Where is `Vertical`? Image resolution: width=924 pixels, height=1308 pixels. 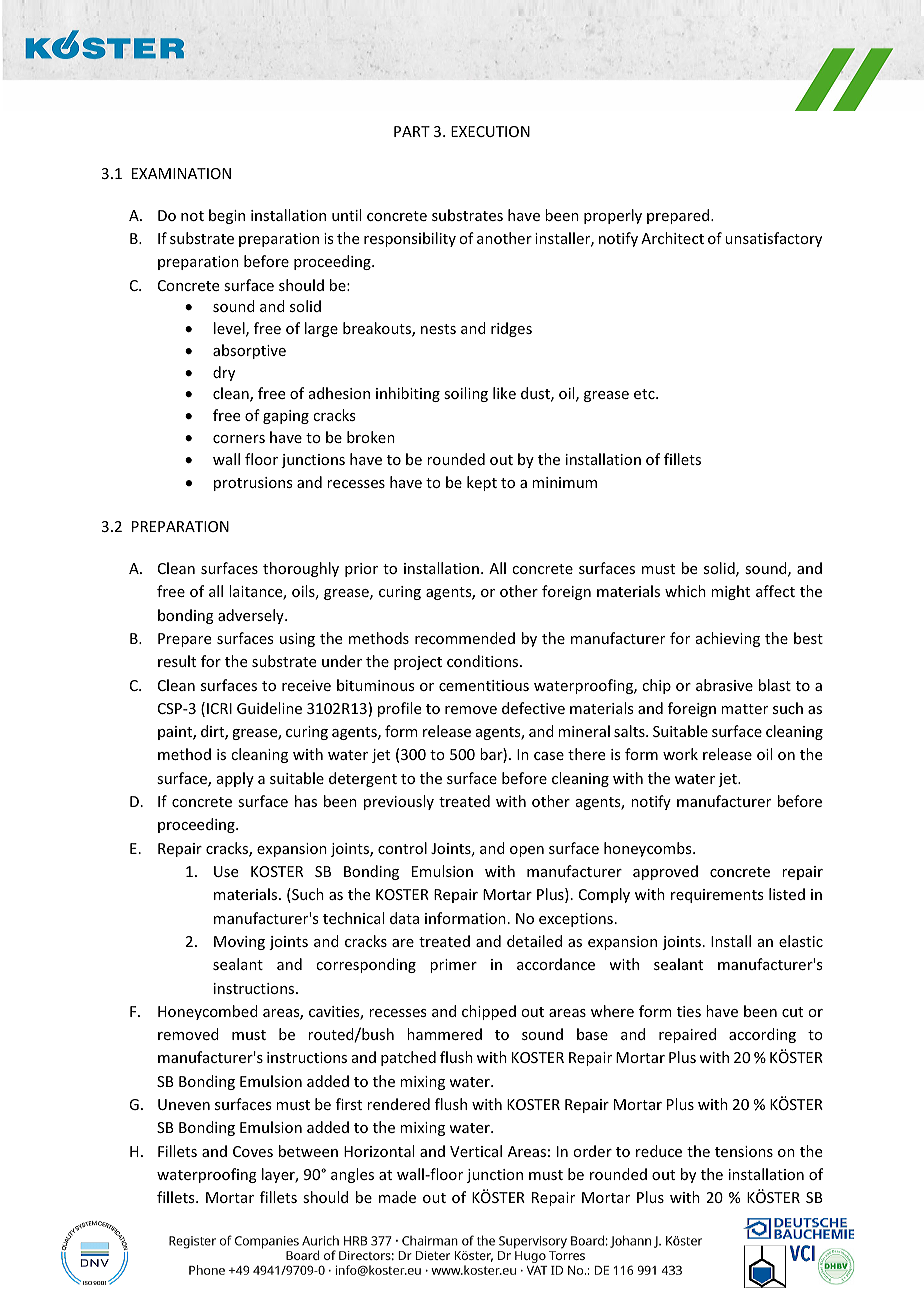
Vertical is located at coordinates (476, 1151).
